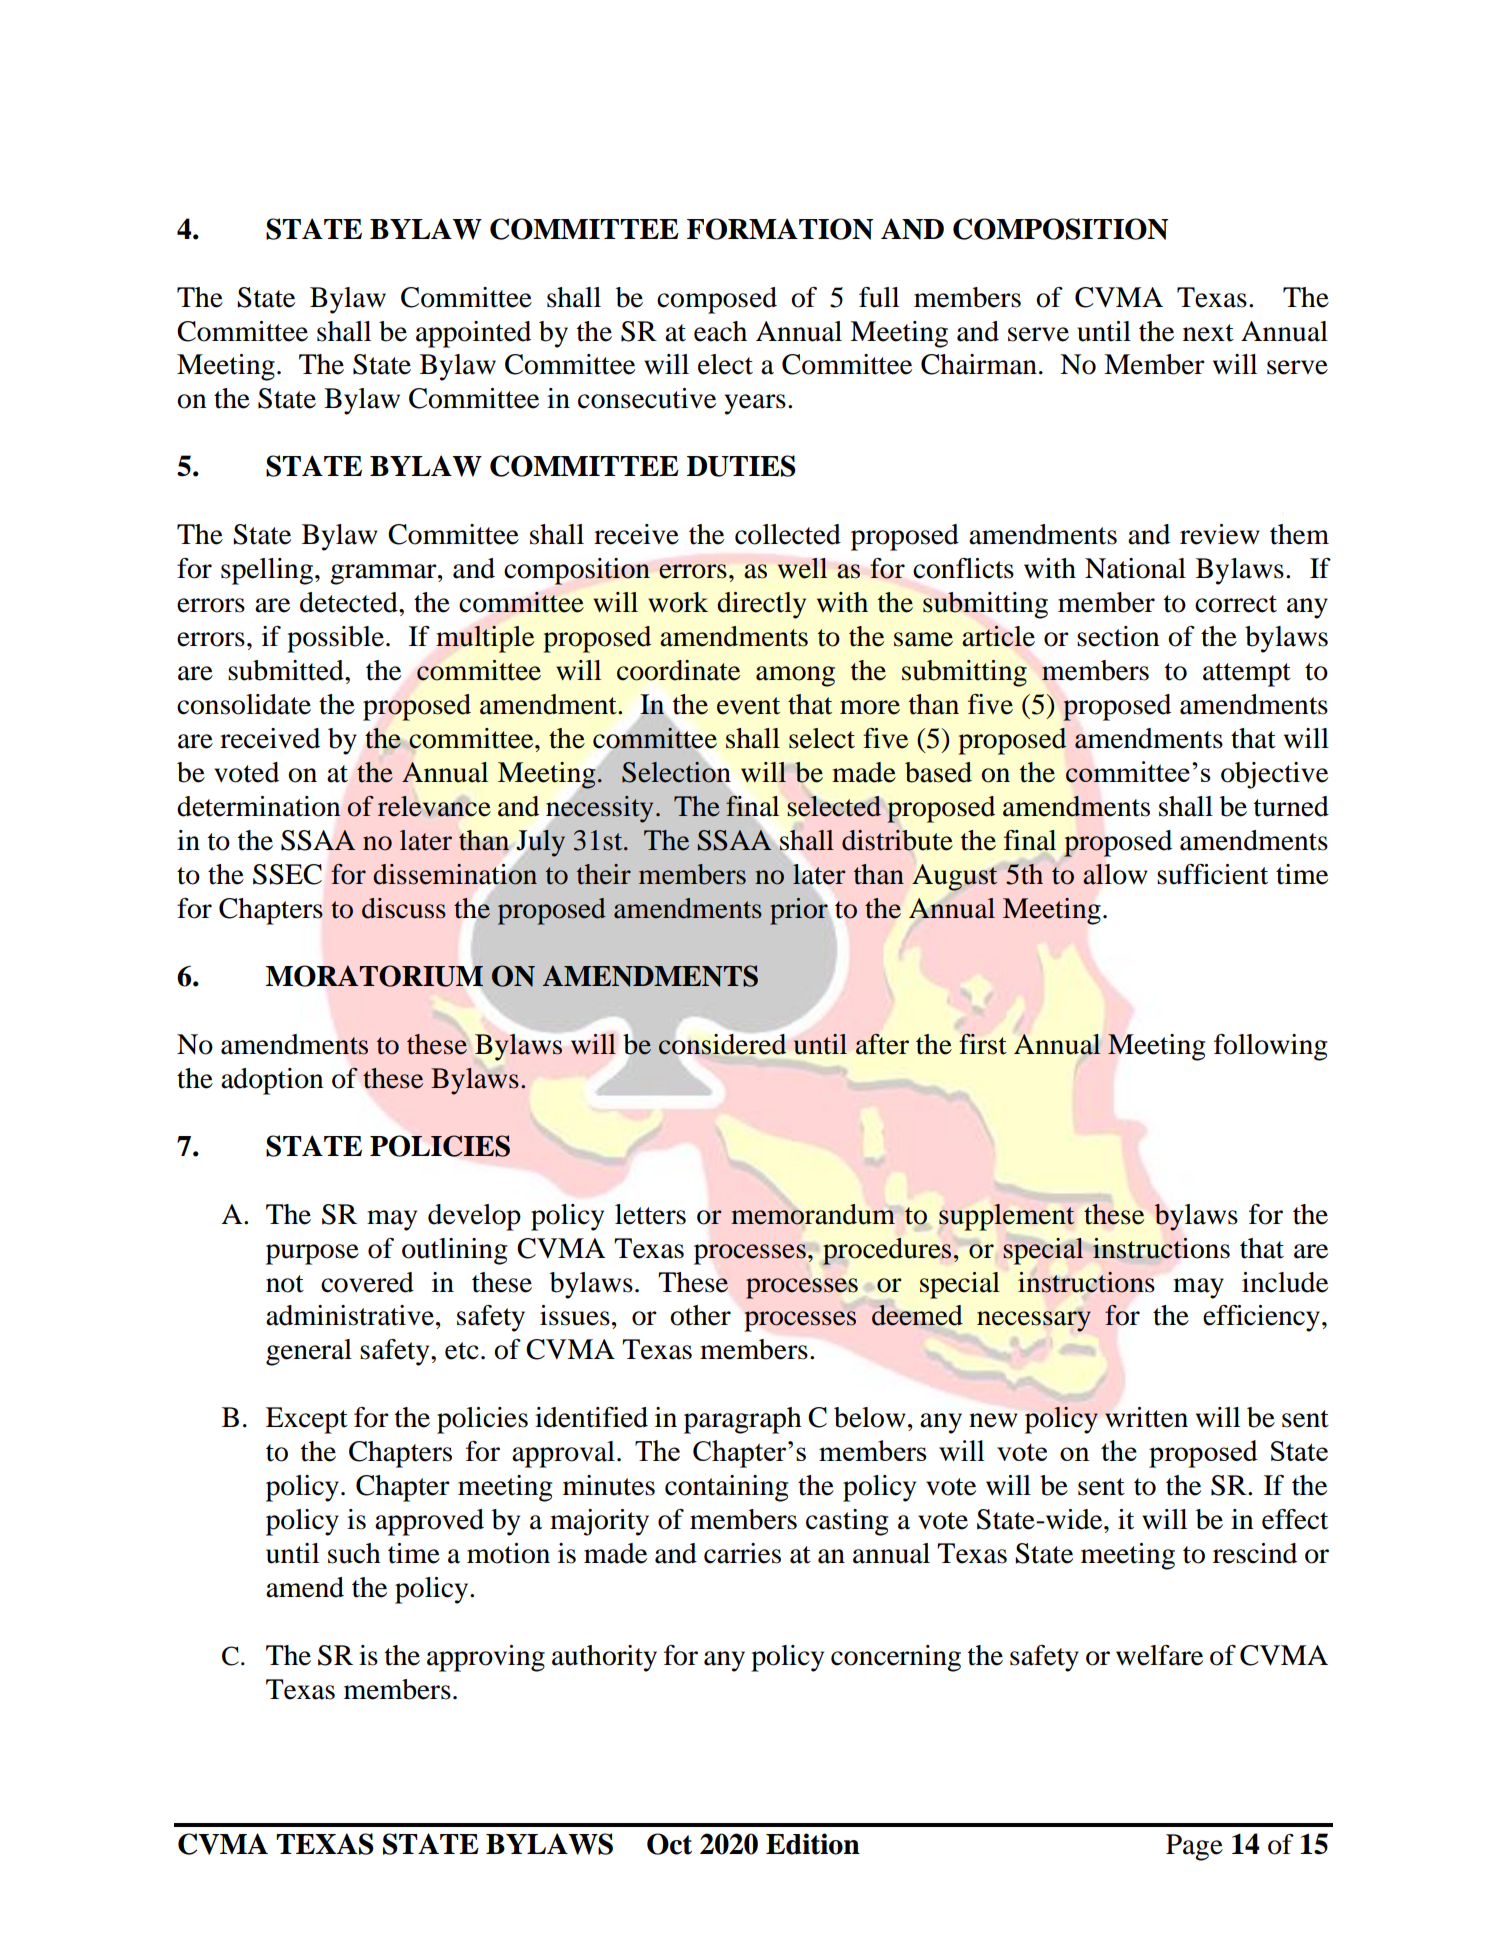 The image size is (1506, 1949). I want to click on appointed, so click(473, 334).
